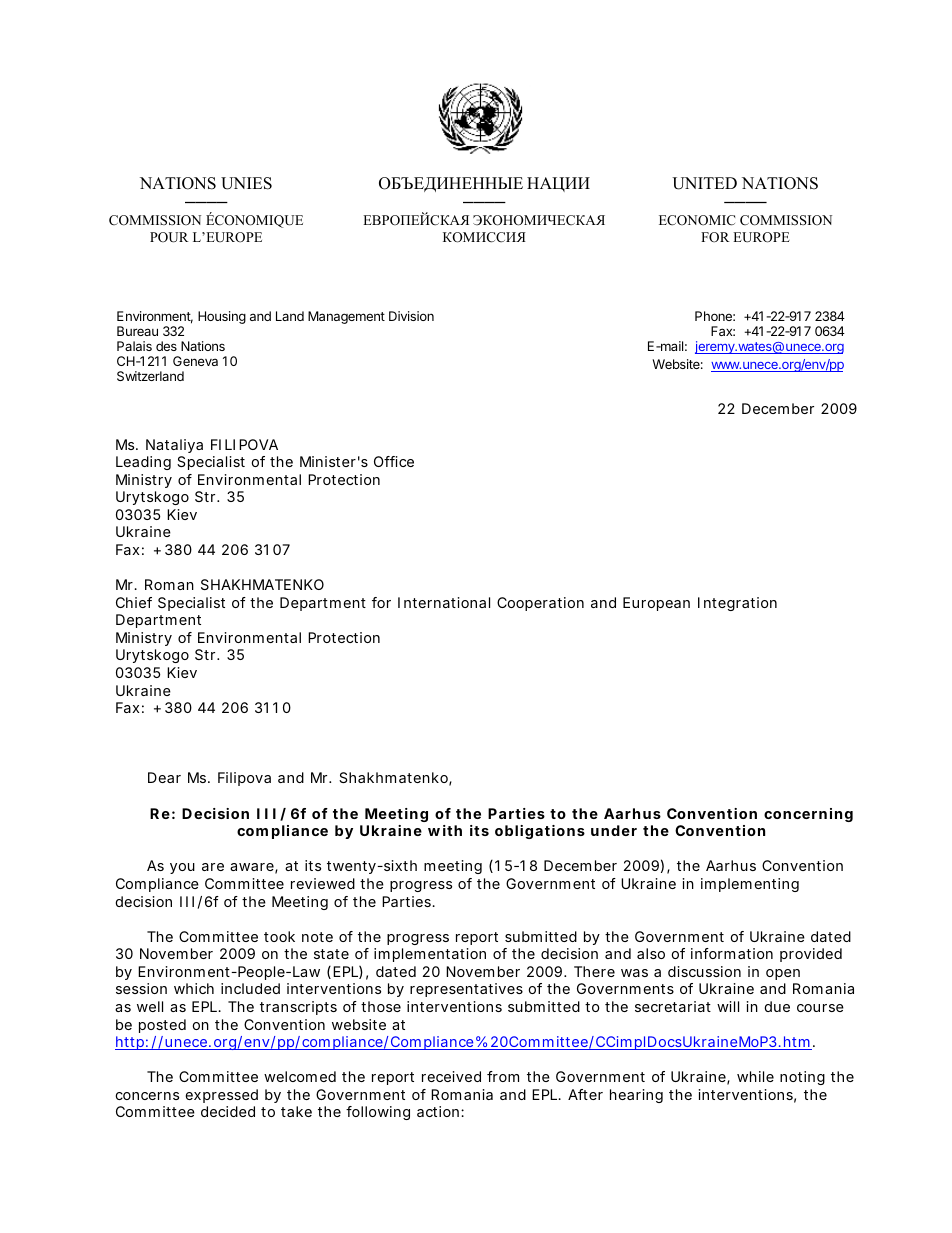 The height and width of the screenshot is (1233, 952). I want to click on Integration, so click(737, 604).
